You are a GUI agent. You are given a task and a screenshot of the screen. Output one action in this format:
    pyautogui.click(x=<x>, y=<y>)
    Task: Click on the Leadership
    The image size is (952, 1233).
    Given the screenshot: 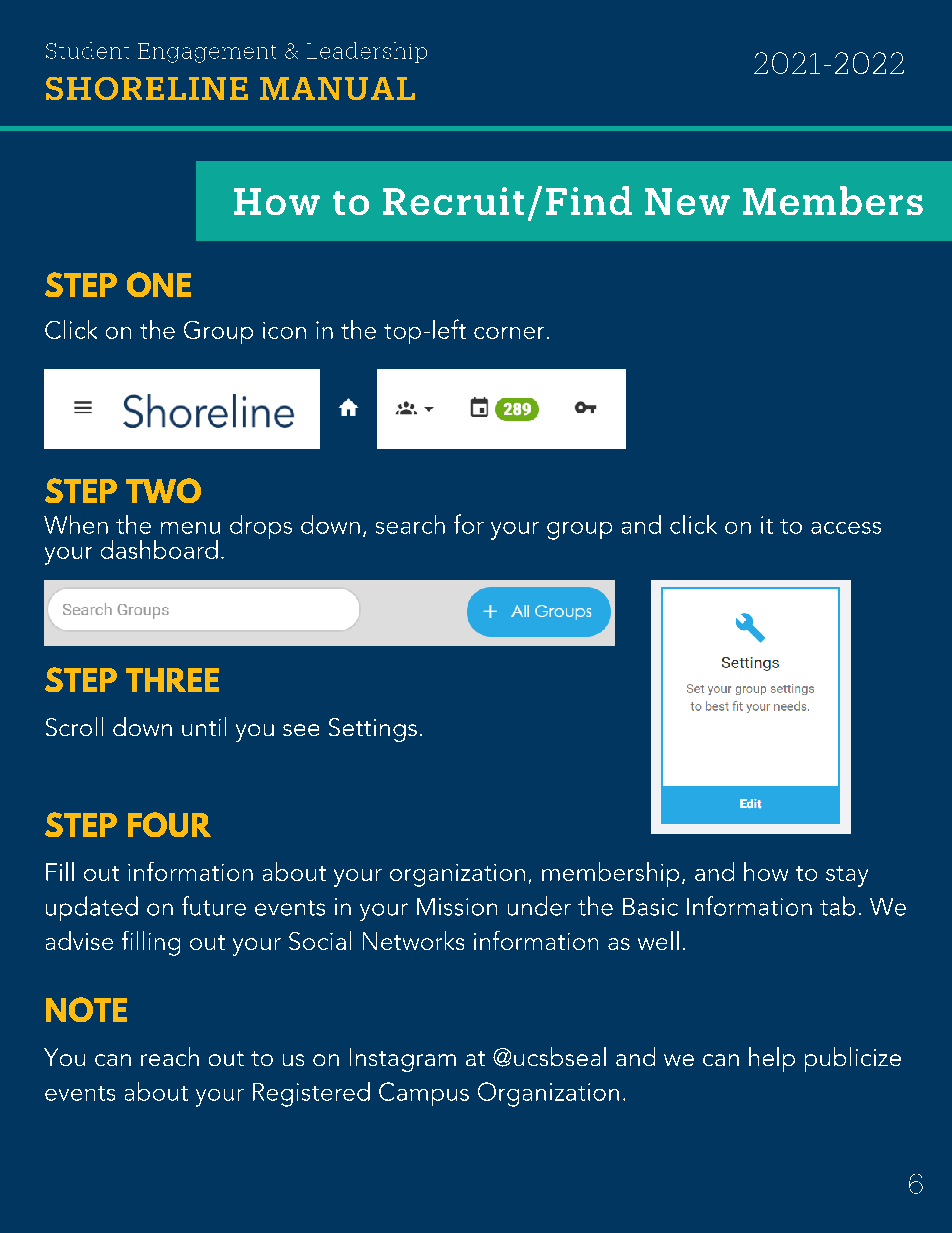 What is the action you would take?
    pyautogui.click(x=367, y=52)
